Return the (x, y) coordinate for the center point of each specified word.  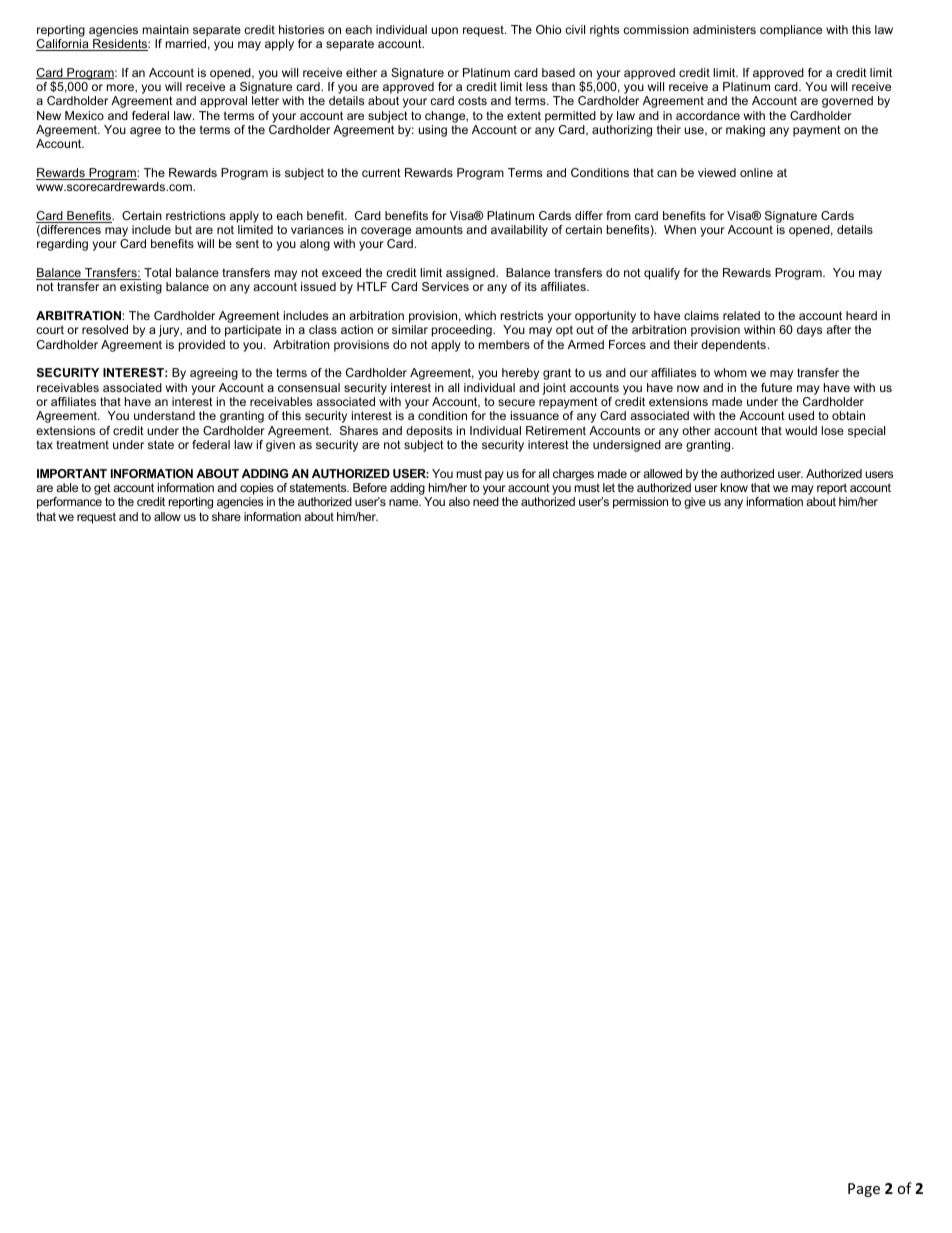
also (459, 501)
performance (69, 503)
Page (864, 1190)
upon (444, 32)
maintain (166, 29)
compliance (791, 31)
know (734, 487)
